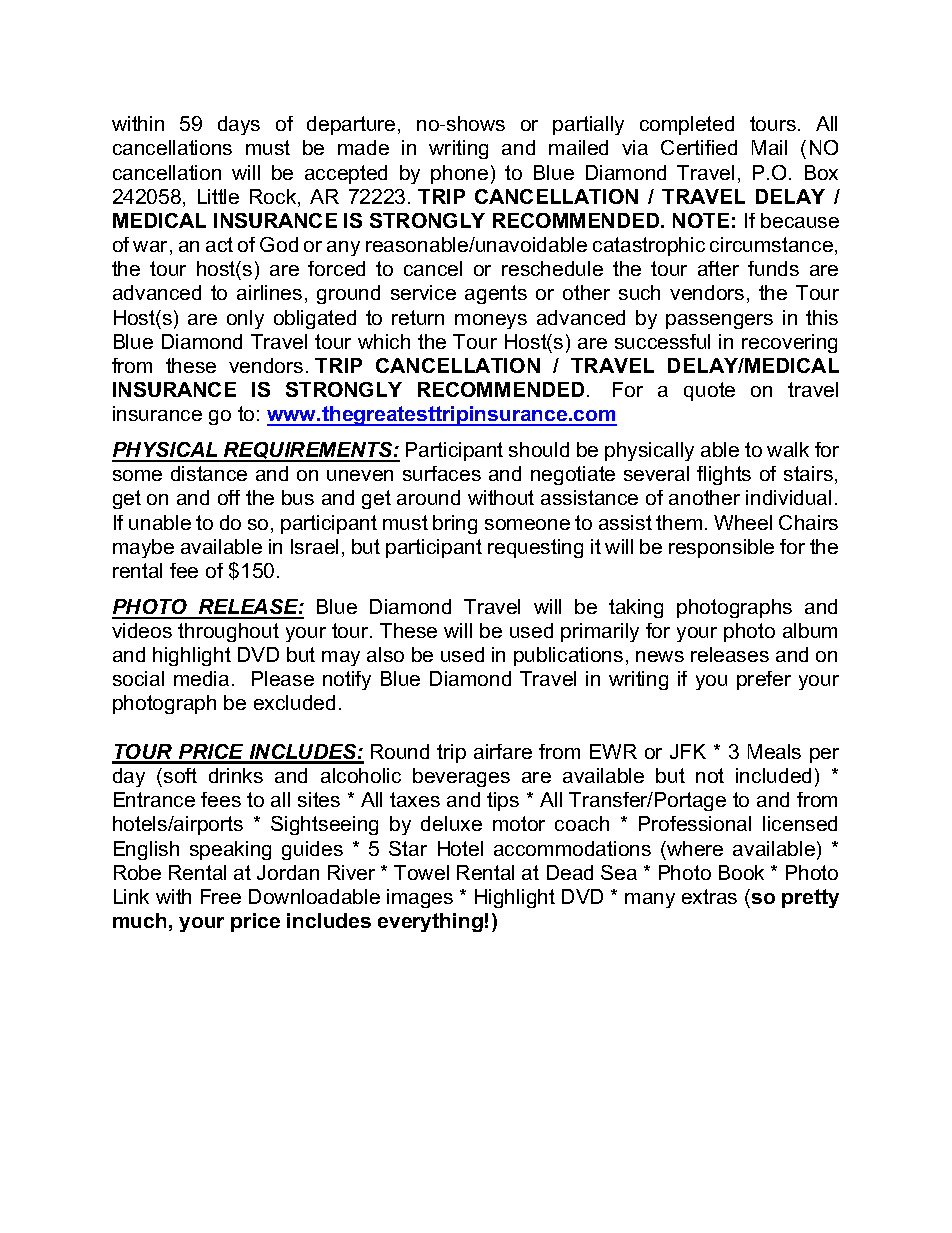 This page has height=1233, width=952. What do you see at coordinates (239, 125) in the page?
I see `days` at bounding box center [239, 125].
